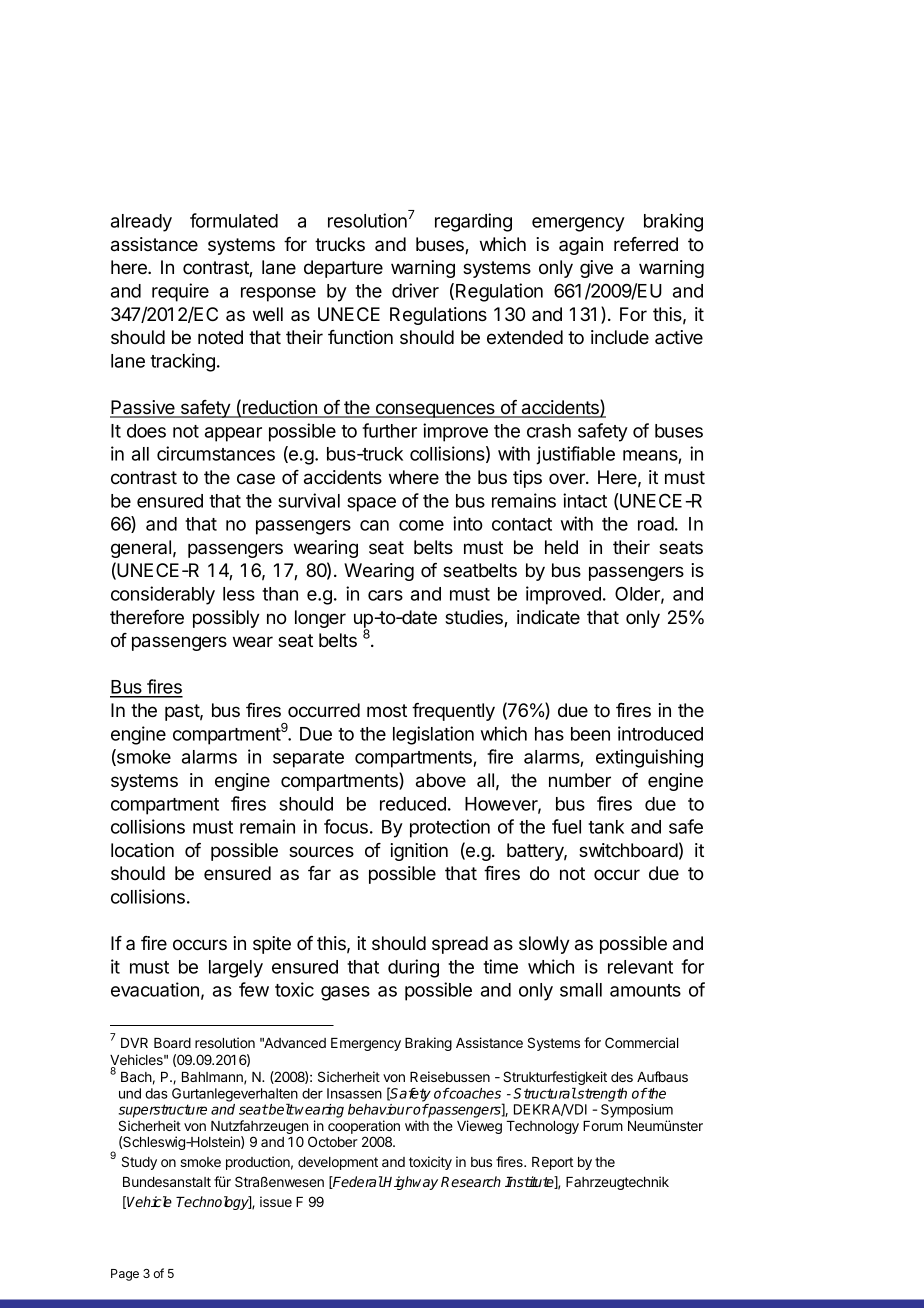  What do you see at coordinates (413, 968) in the screenshot?
I see `during` at bounding box center [413, 968].
